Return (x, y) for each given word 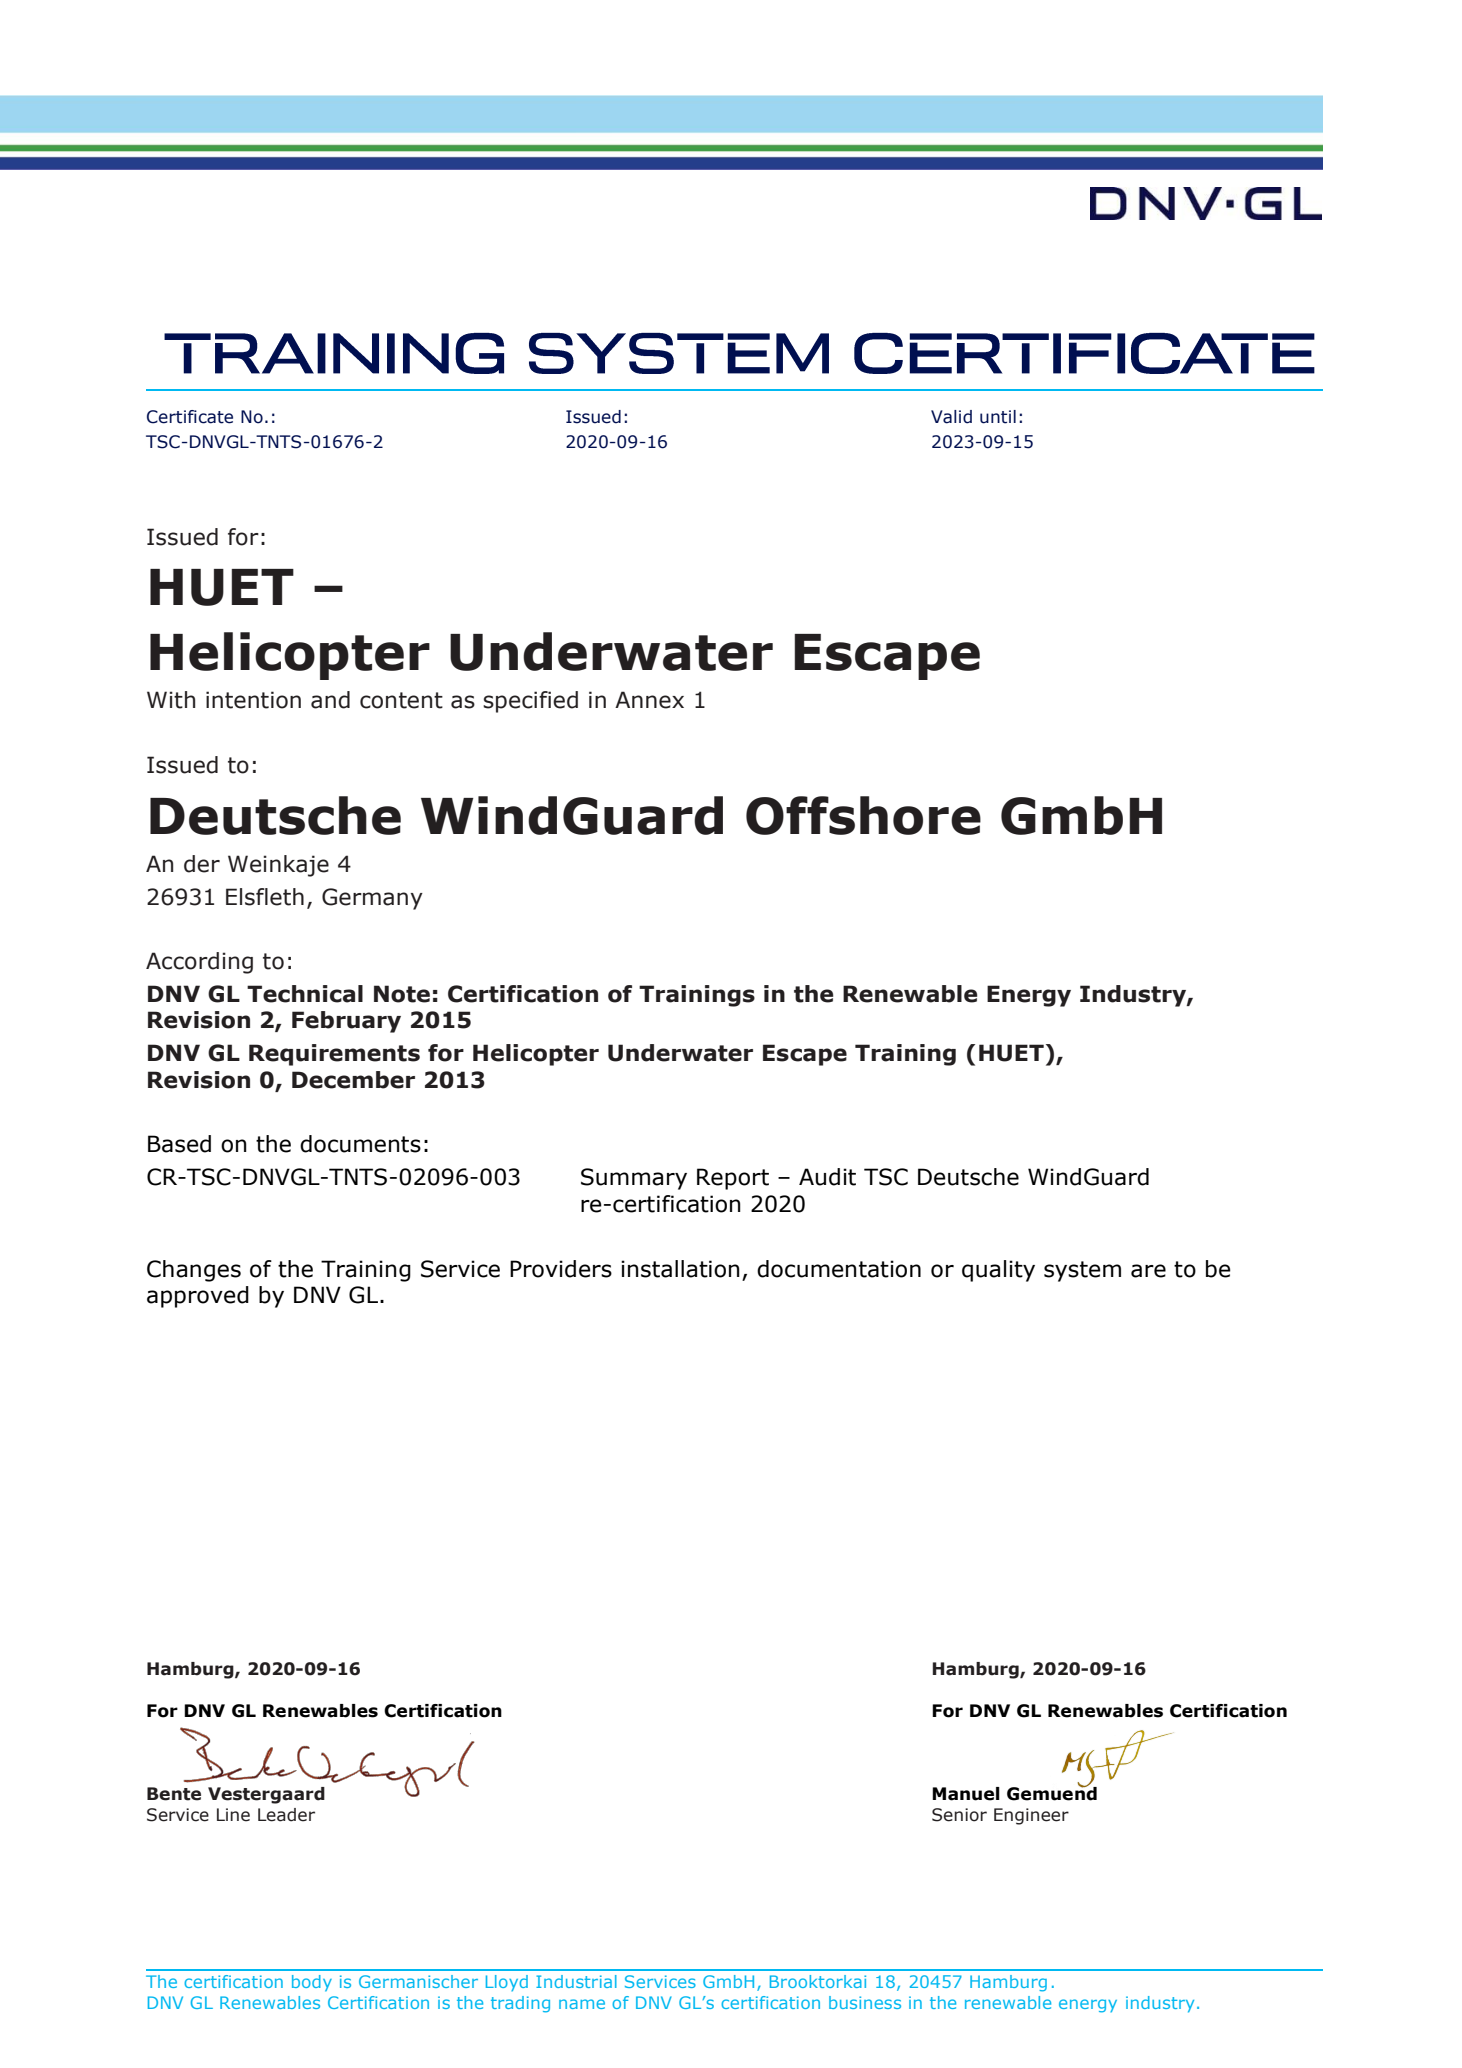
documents (360, 1144)
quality (998, 1271)
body (312, 1983)
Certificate (190, 417)
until (998, 417)
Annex (649, 700)
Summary (634, 1179)
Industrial (576, 1981)
